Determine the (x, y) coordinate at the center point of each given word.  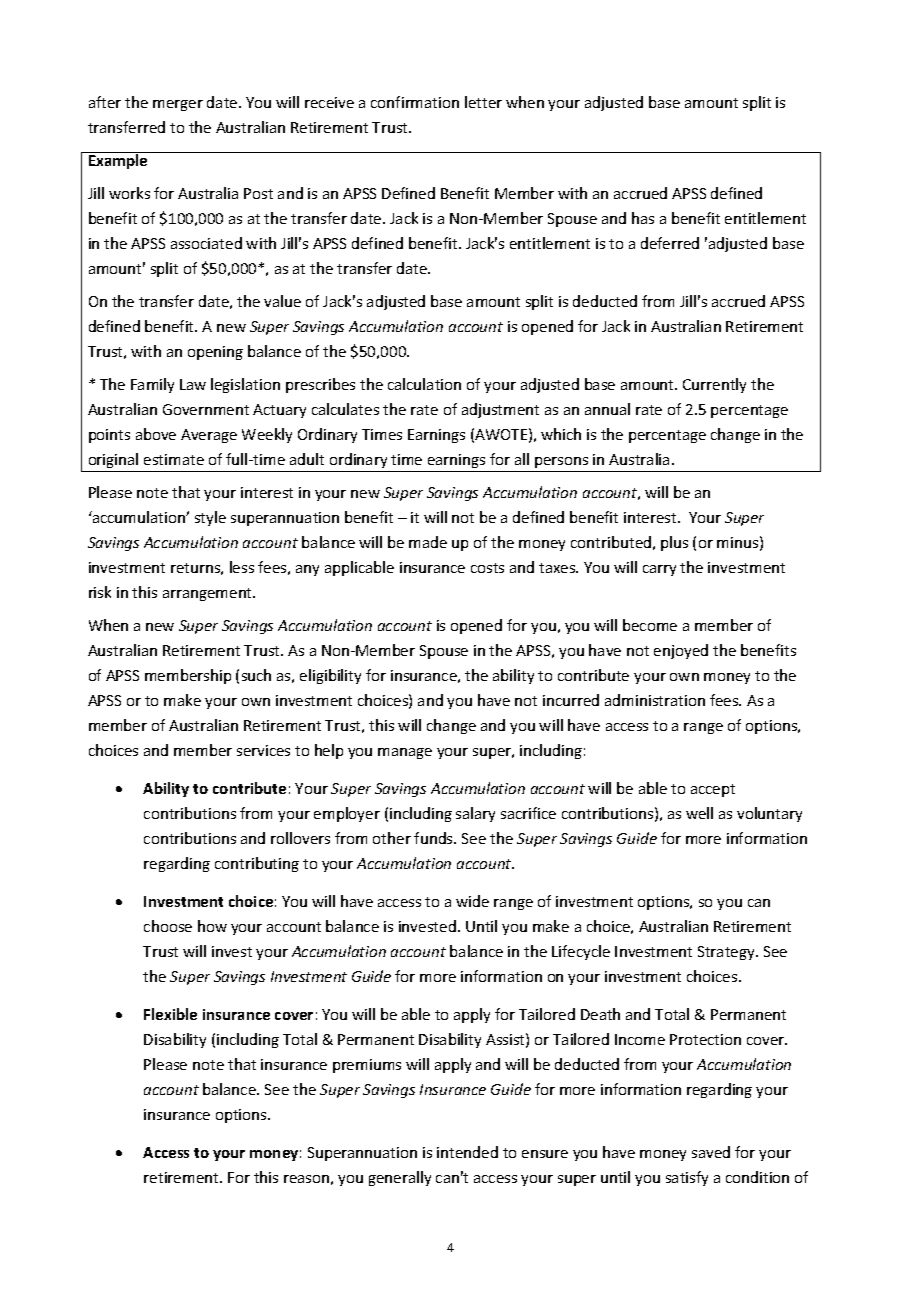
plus (674, 543)
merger (178, 105)
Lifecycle (581, 952)
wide (472, 901)
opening (215, 353)
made (428, 542)
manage (405, 753)
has (643, 218)
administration (655, 700)
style (210, 518)
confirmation (415, 102)
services (263, 750)
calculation (424, 384)
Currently (714, 385)
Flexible (170, 1014)
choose (168, 926)
